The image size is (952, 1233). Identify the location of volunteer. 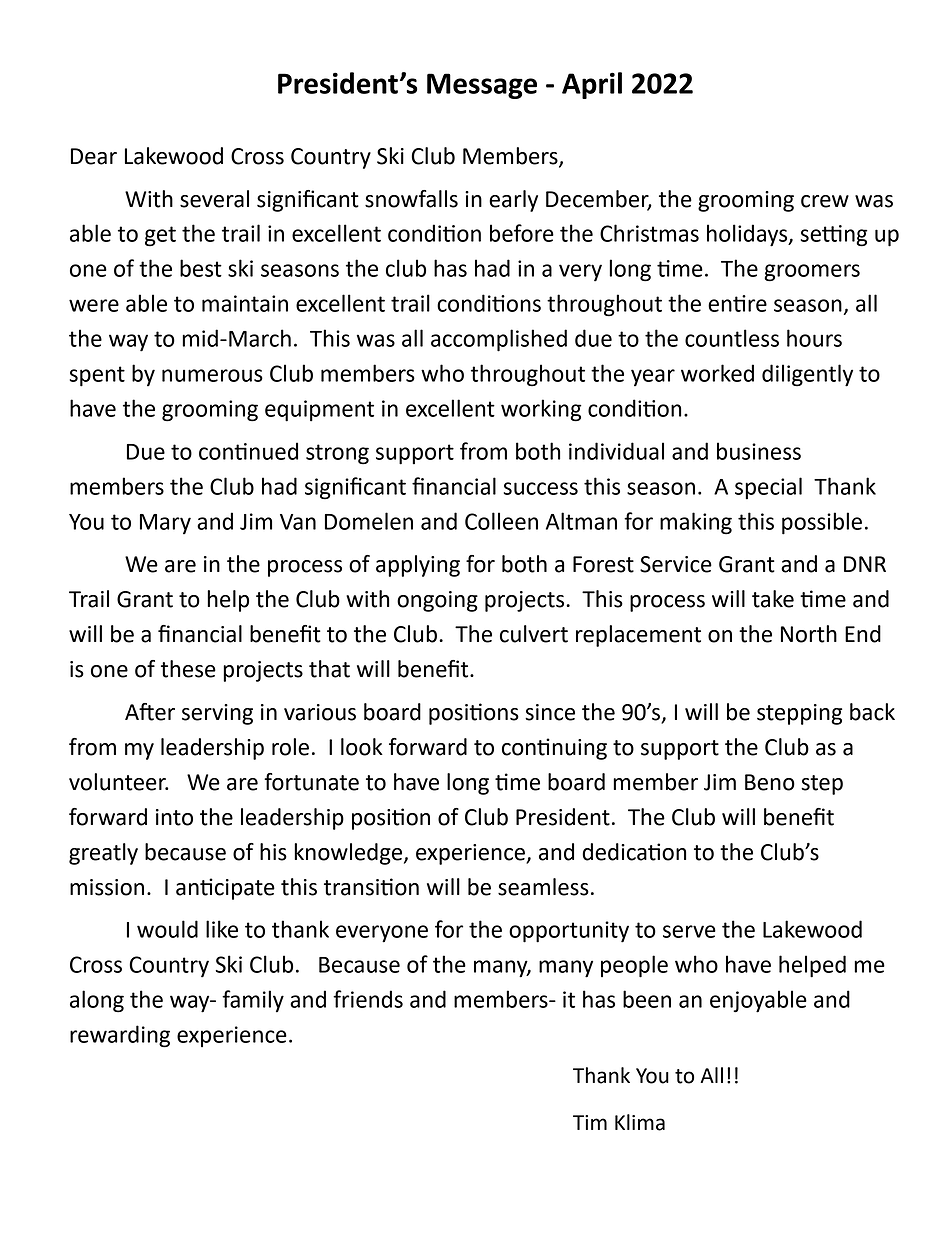
(118, 782).
